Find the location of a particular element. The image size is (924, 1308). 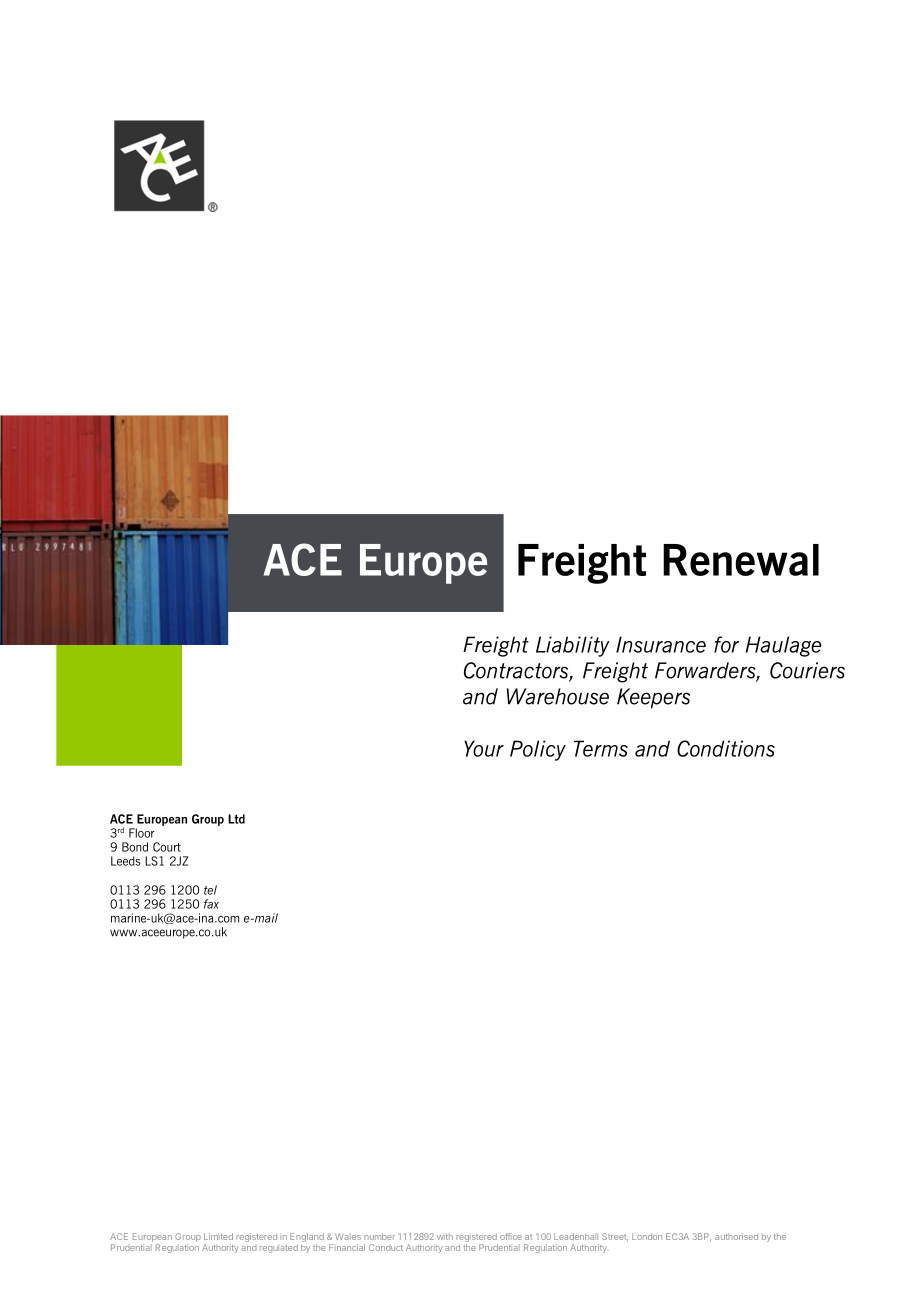

Terms is located at coordinates (601, 748).
